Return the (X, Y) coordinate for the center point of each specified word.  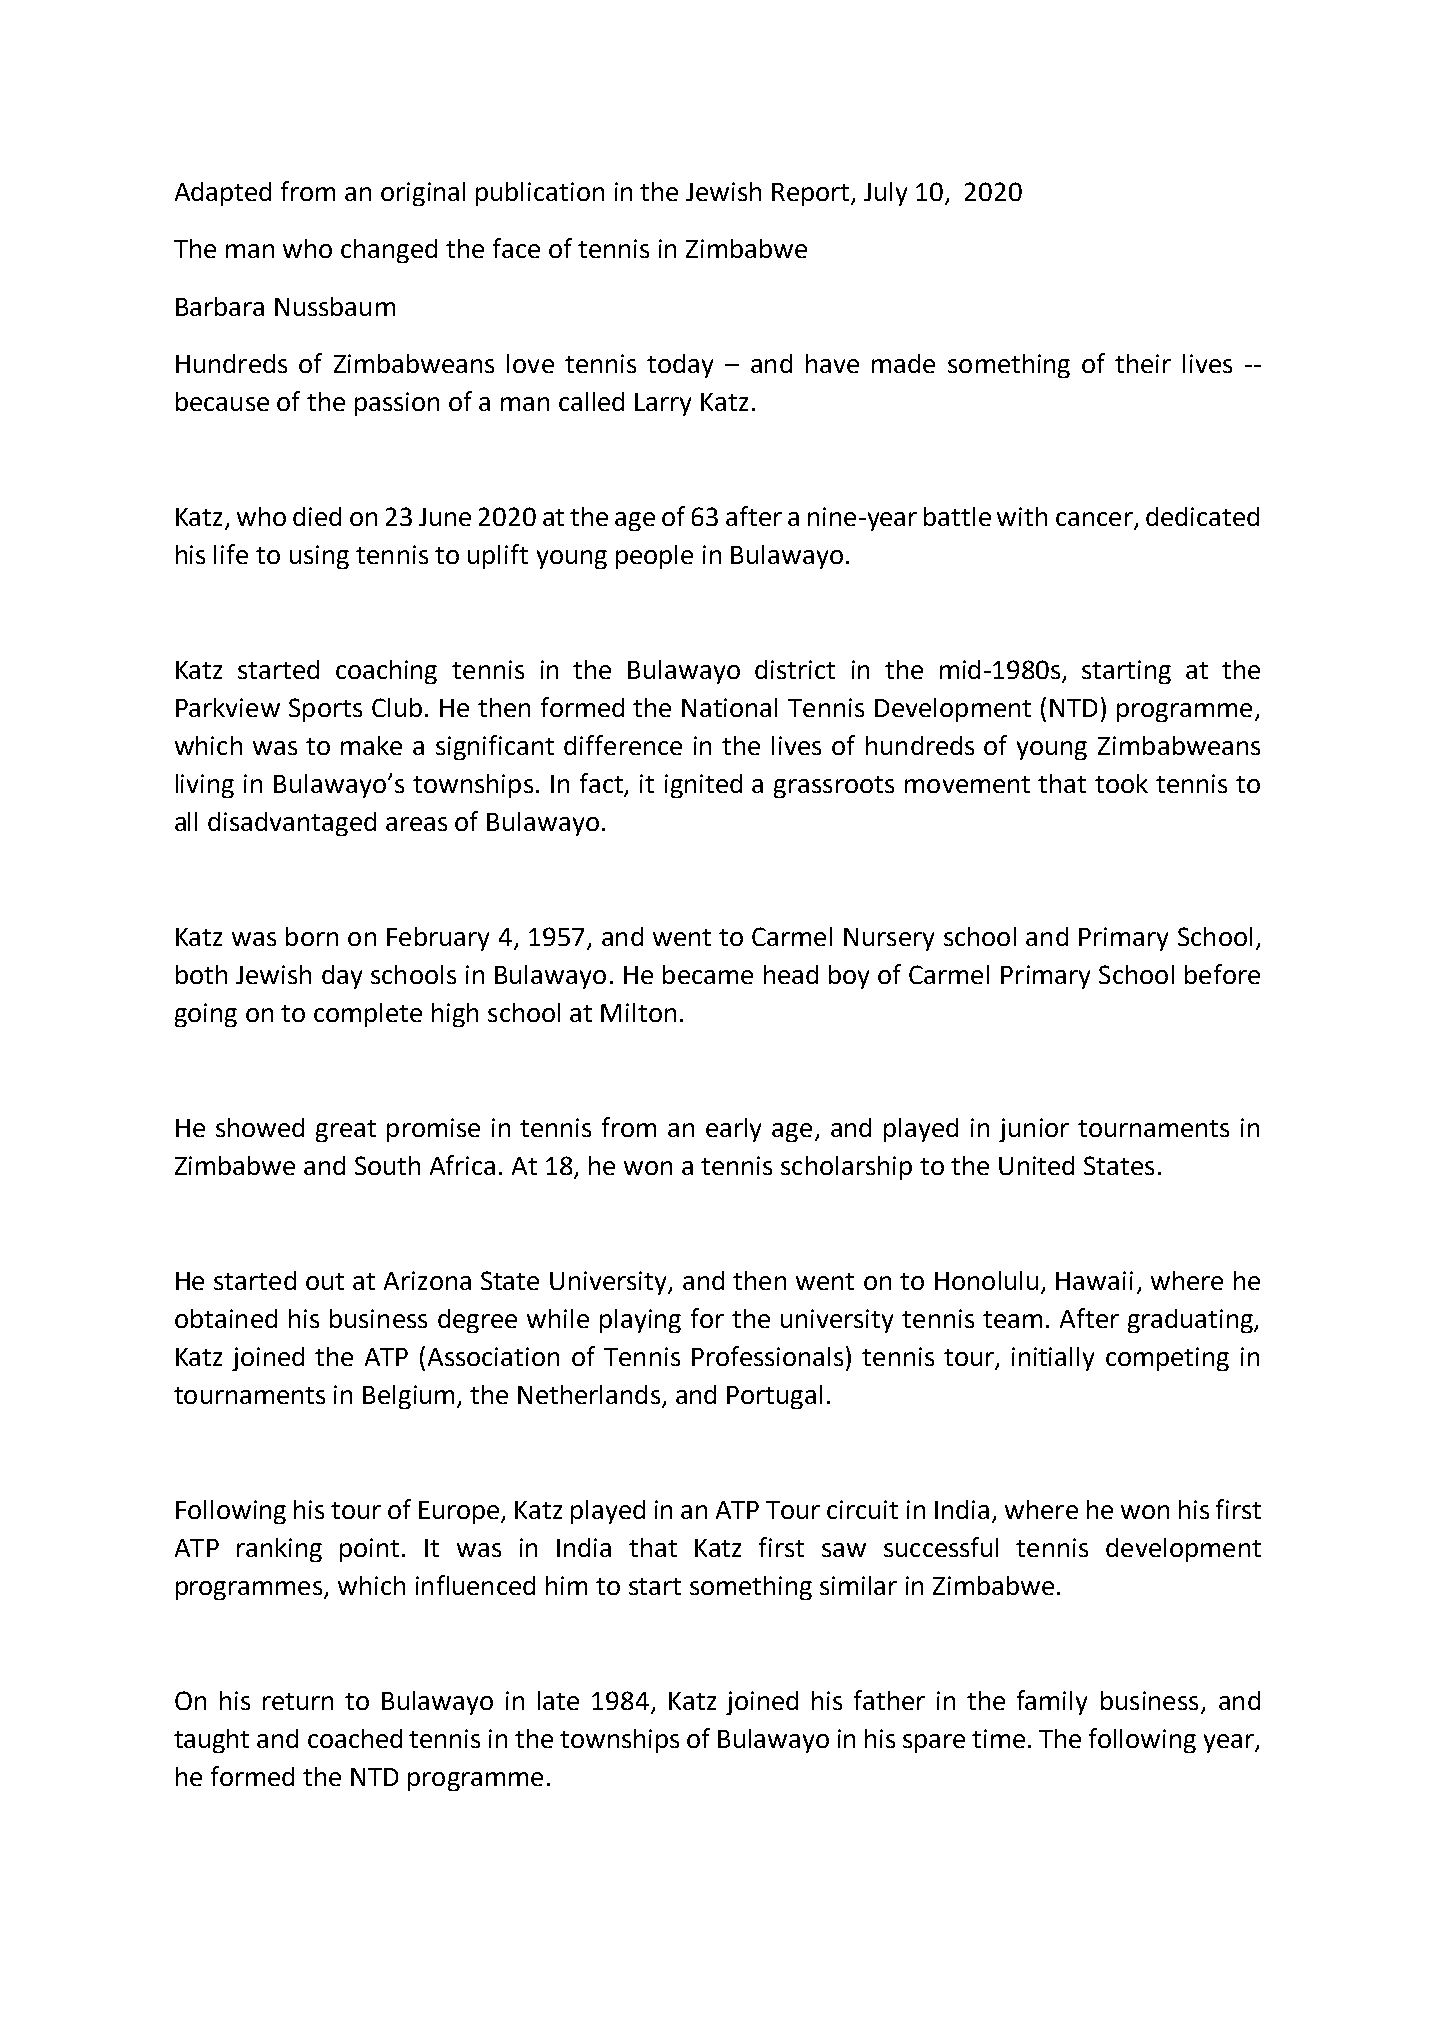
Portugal (774, 1397)
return (298, 1701)
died (317, 516)
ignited (703, 786)
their (1143, 363)
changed (389, 251)
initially (1053, 1359)
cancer (1095, 520)
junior (1034, 1130)
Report (812, 194)
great (346, 1131)
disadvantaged (292, 824)
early (733, 1130)
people (654, 557)
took (1121, 783)
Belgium (408, 1397)
